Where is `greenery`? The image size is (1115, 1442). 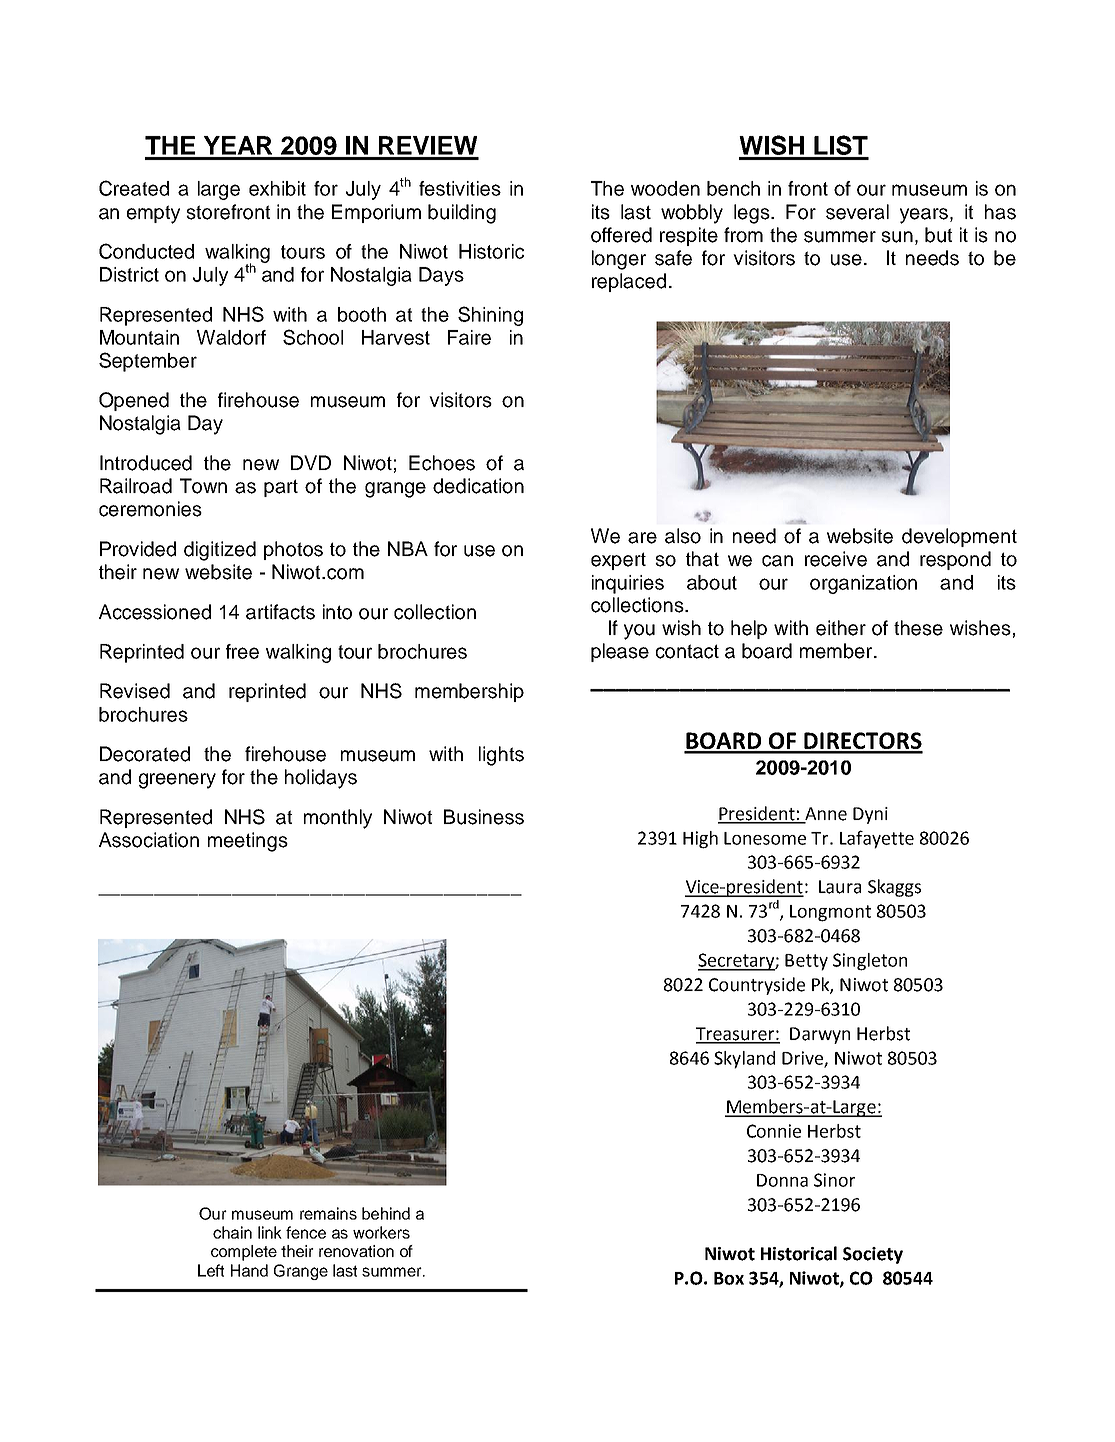 greenery is located at coordinates (177, 781).
